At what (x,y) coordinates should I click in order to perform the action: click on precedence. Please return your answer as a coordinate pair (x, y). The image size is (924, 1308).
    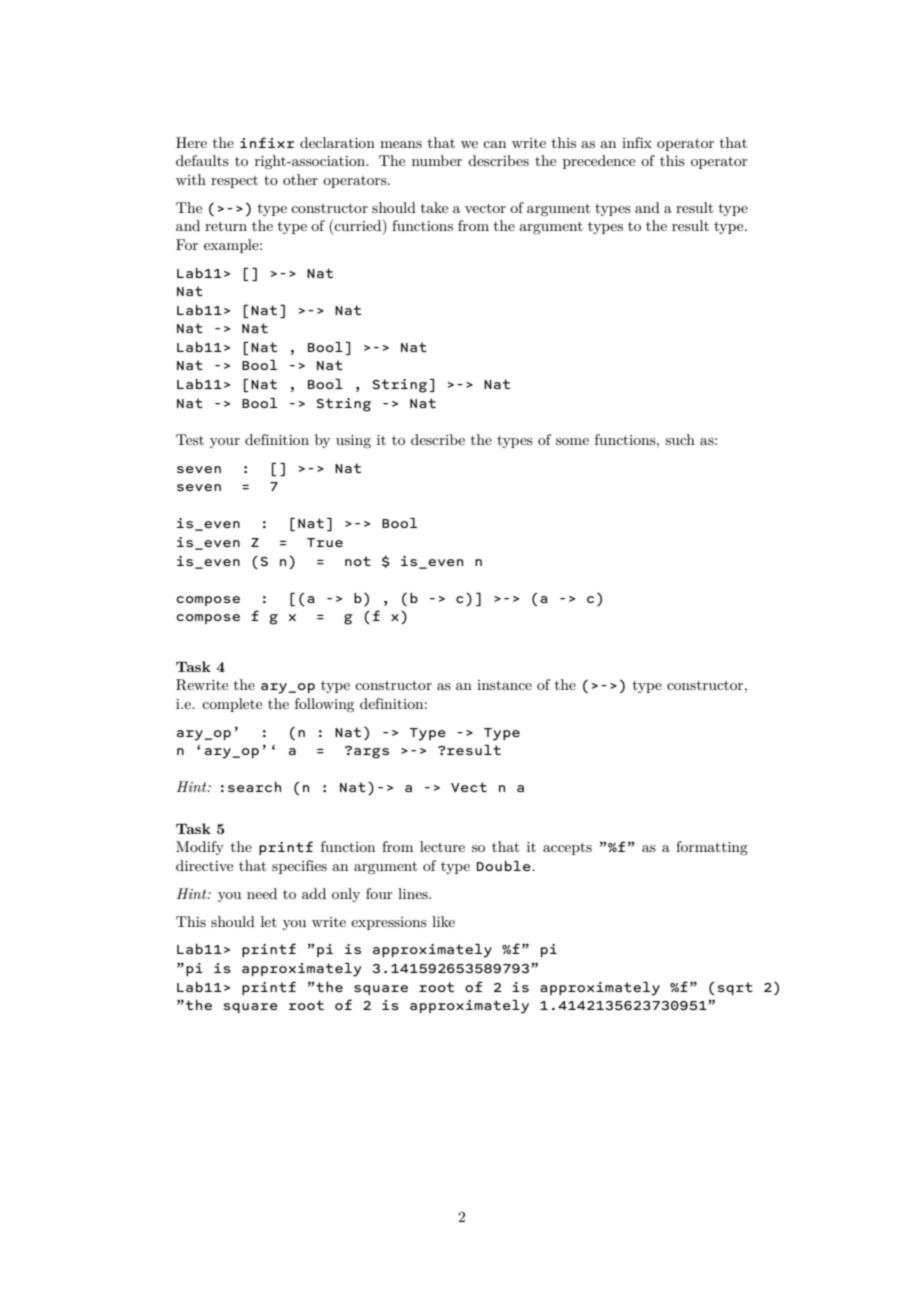
    Looking at the image, I should click on (599, 162).
